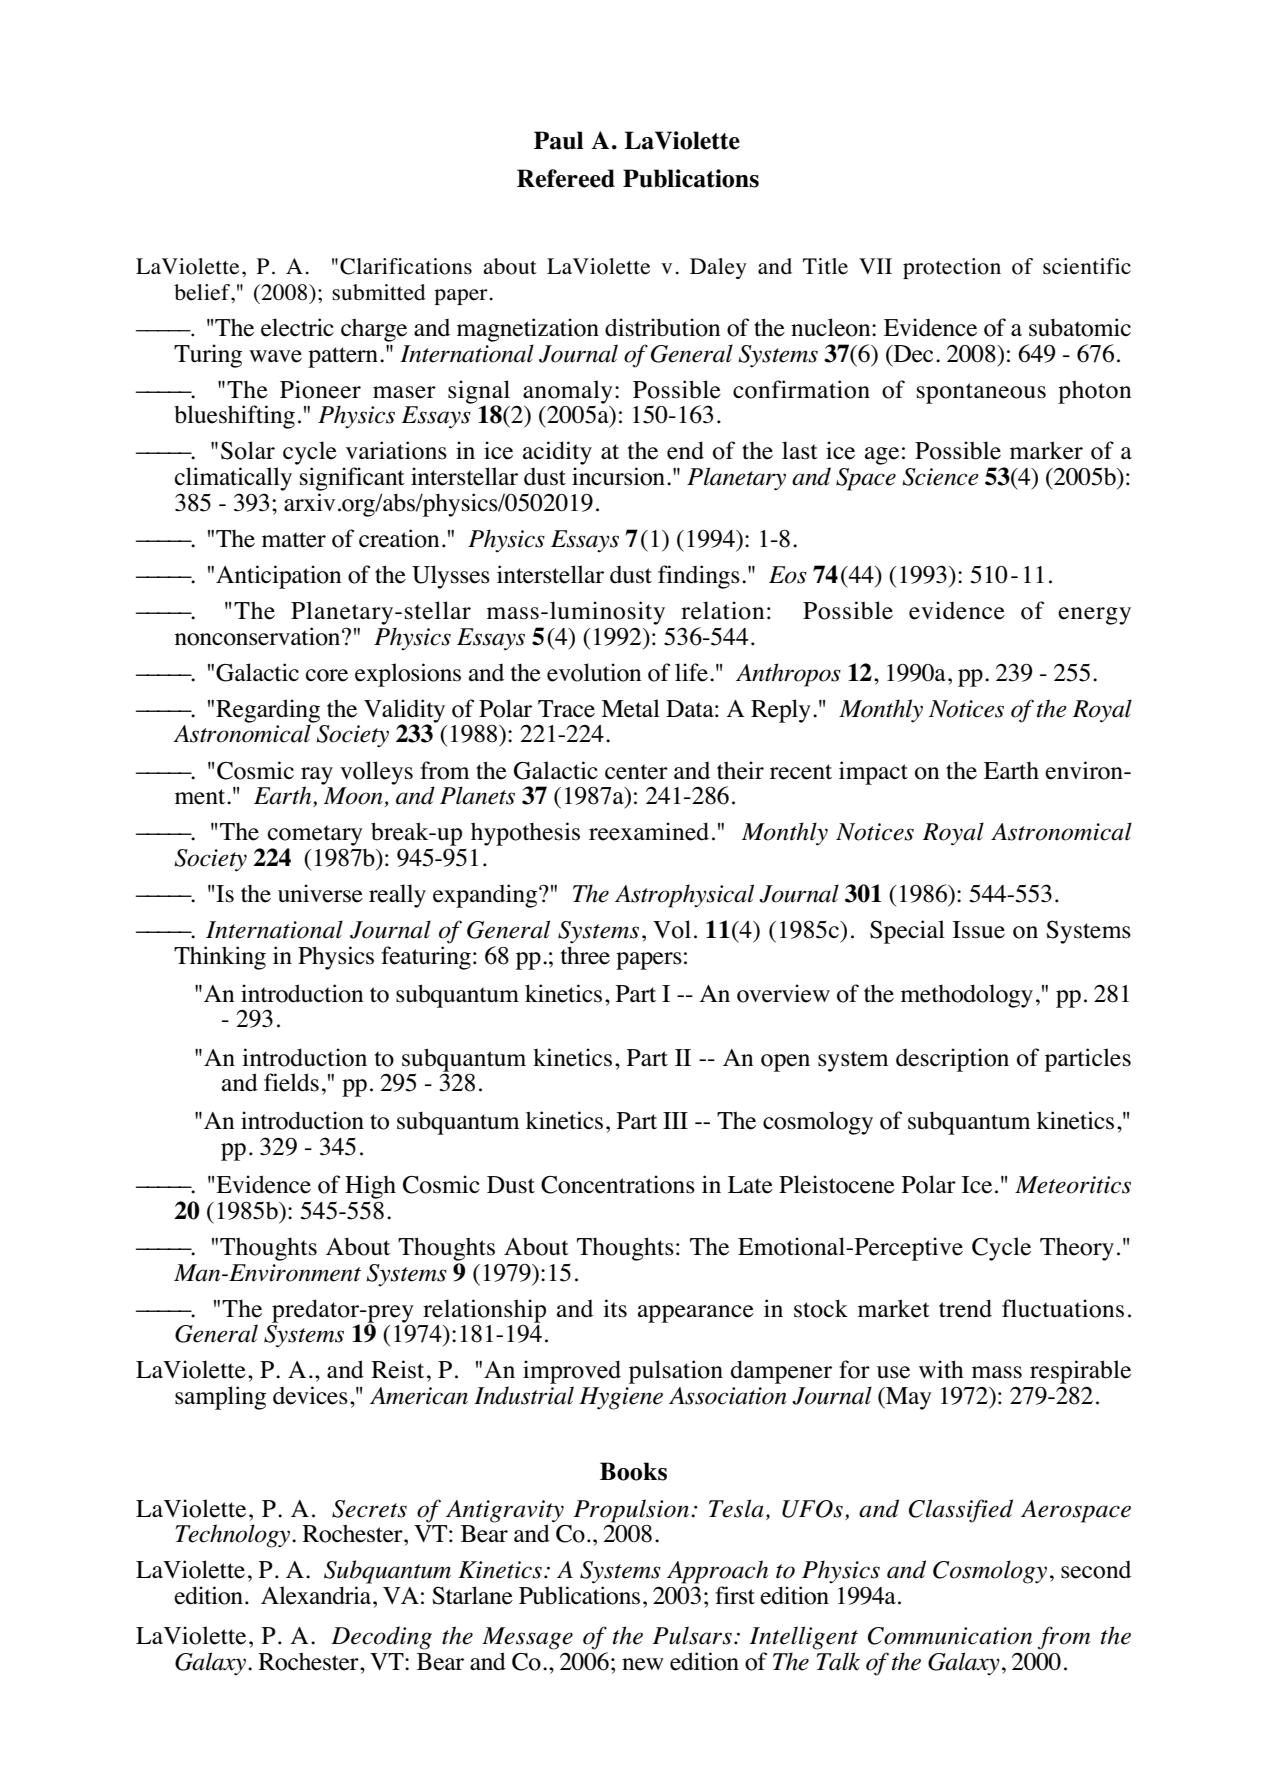 Image resolution: width=1272 pixels, height=1791 pixels. What do you see at coordinates (566, 178) in the screenshot?
I see `Refereed` at bounding box center [566, 178].
